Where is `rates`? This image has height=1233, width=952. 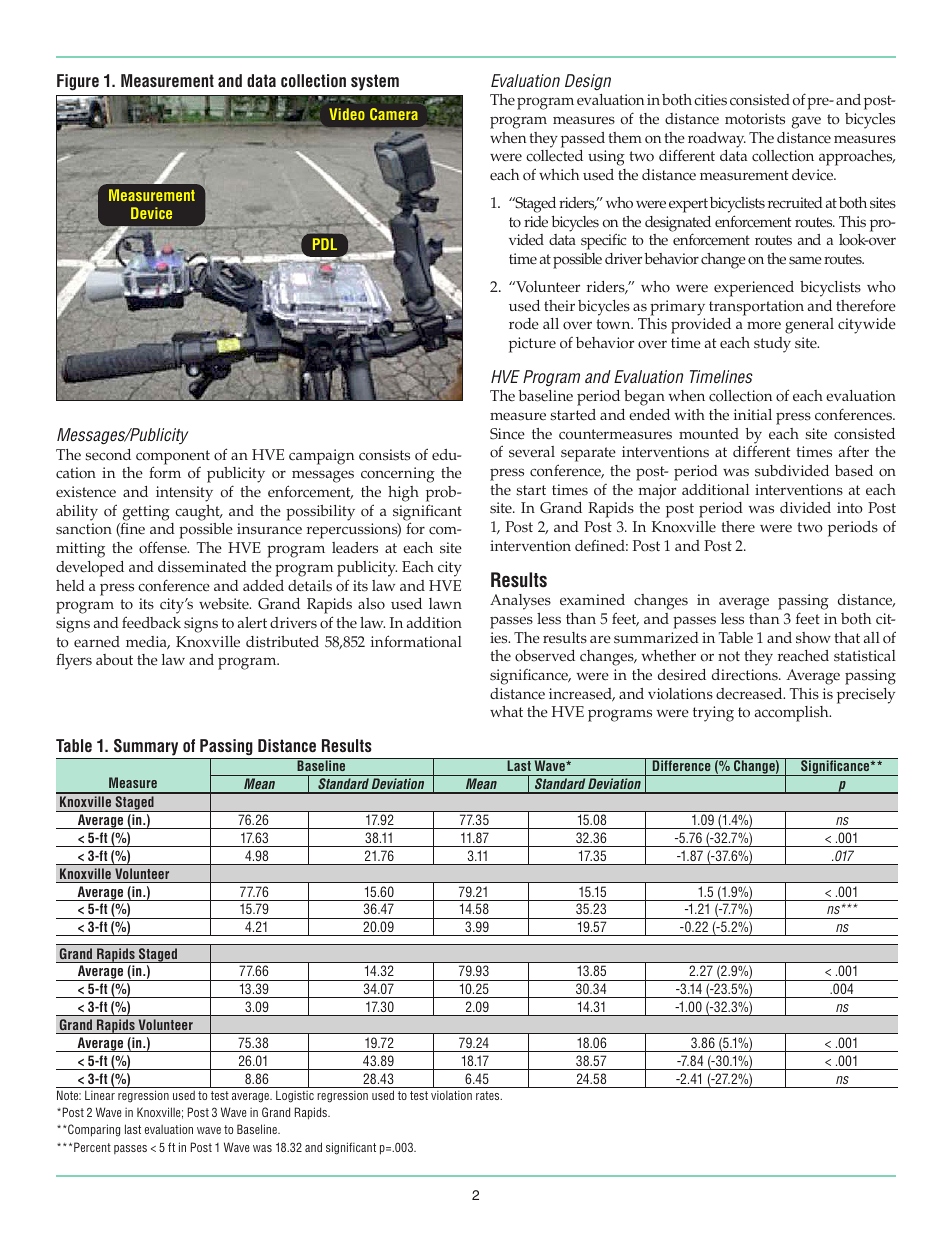 rates is located at coordinates (489, 1095).
